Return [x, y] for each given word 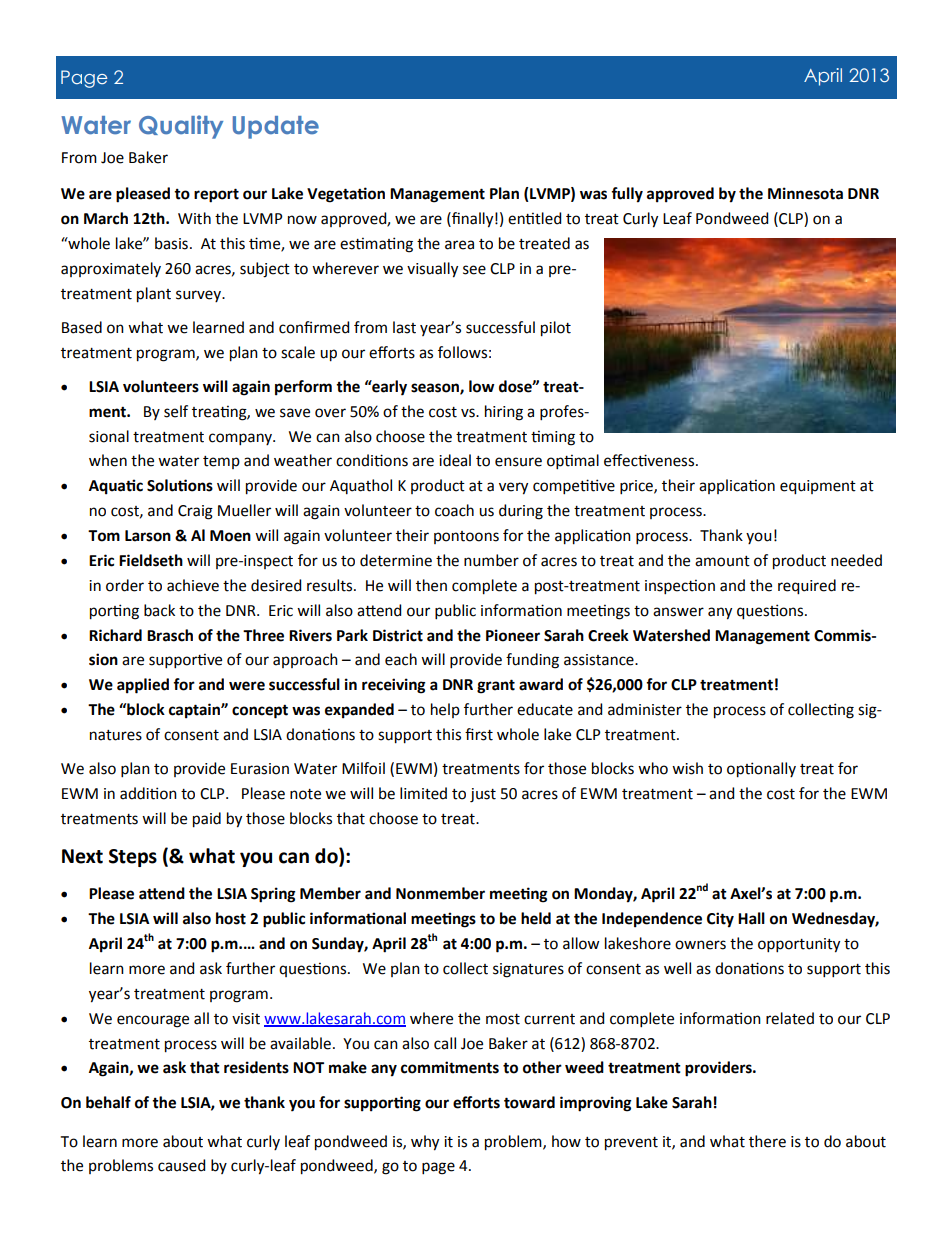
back [159, 610]
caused [181, 1165]
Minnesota [805, 193]
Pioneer [513, 635]
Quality [181, 127]
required [807, 587]
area [459, 245]
